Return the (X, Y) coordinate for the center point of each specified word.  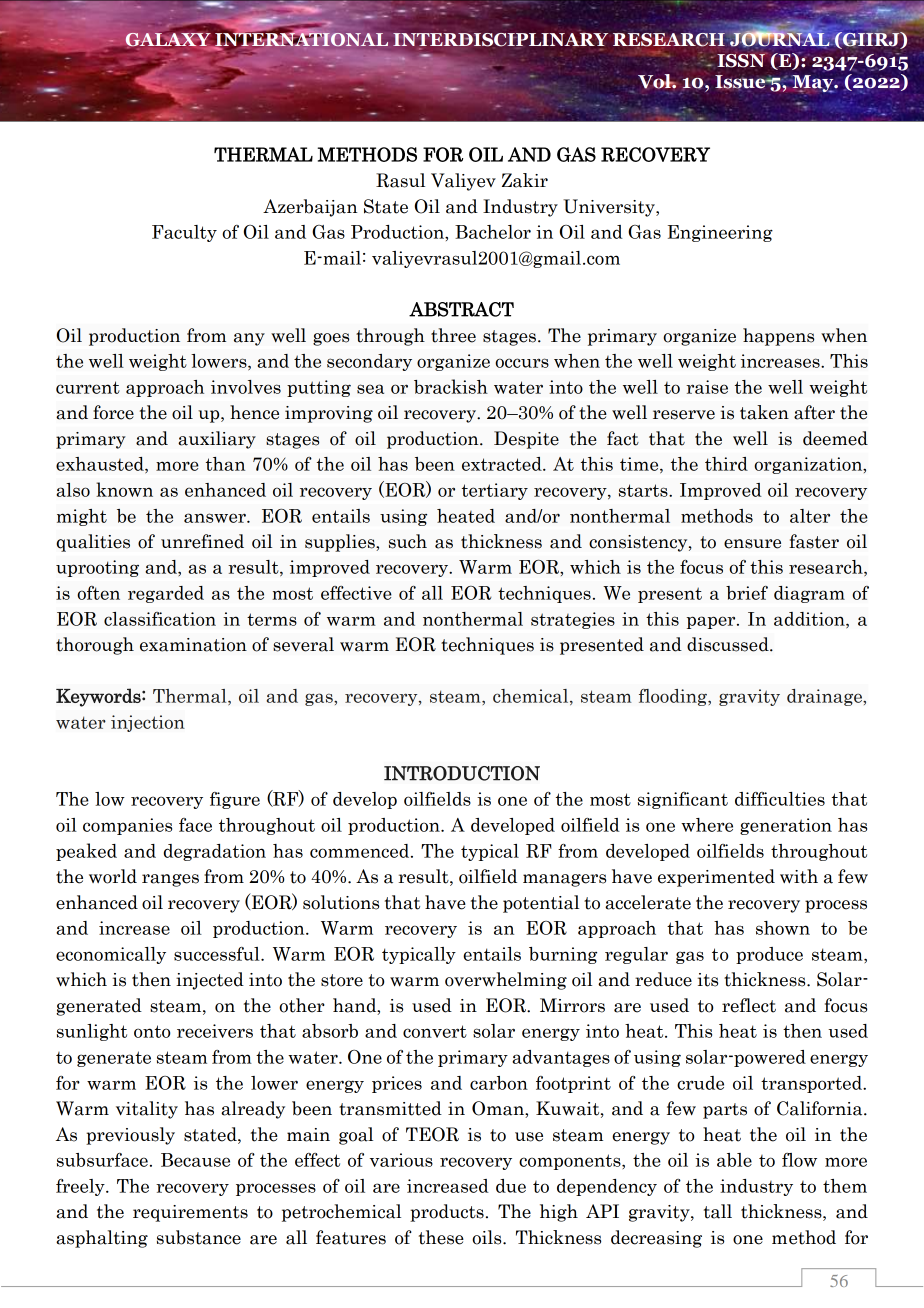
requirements (190, 1213)
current (88, 387)
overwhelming (506, 981)
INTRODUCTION (462, 773)
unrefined (202, 541)
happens (778, 337)
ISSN (742, 60)
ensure (752, 544)
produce (769, 955)
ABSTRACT (461, 309)
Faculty (184, 233)
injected (210, 981)
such (408, 541)
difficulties (780, 799)
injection (148, 723)
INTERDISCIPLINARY (500, 41)
